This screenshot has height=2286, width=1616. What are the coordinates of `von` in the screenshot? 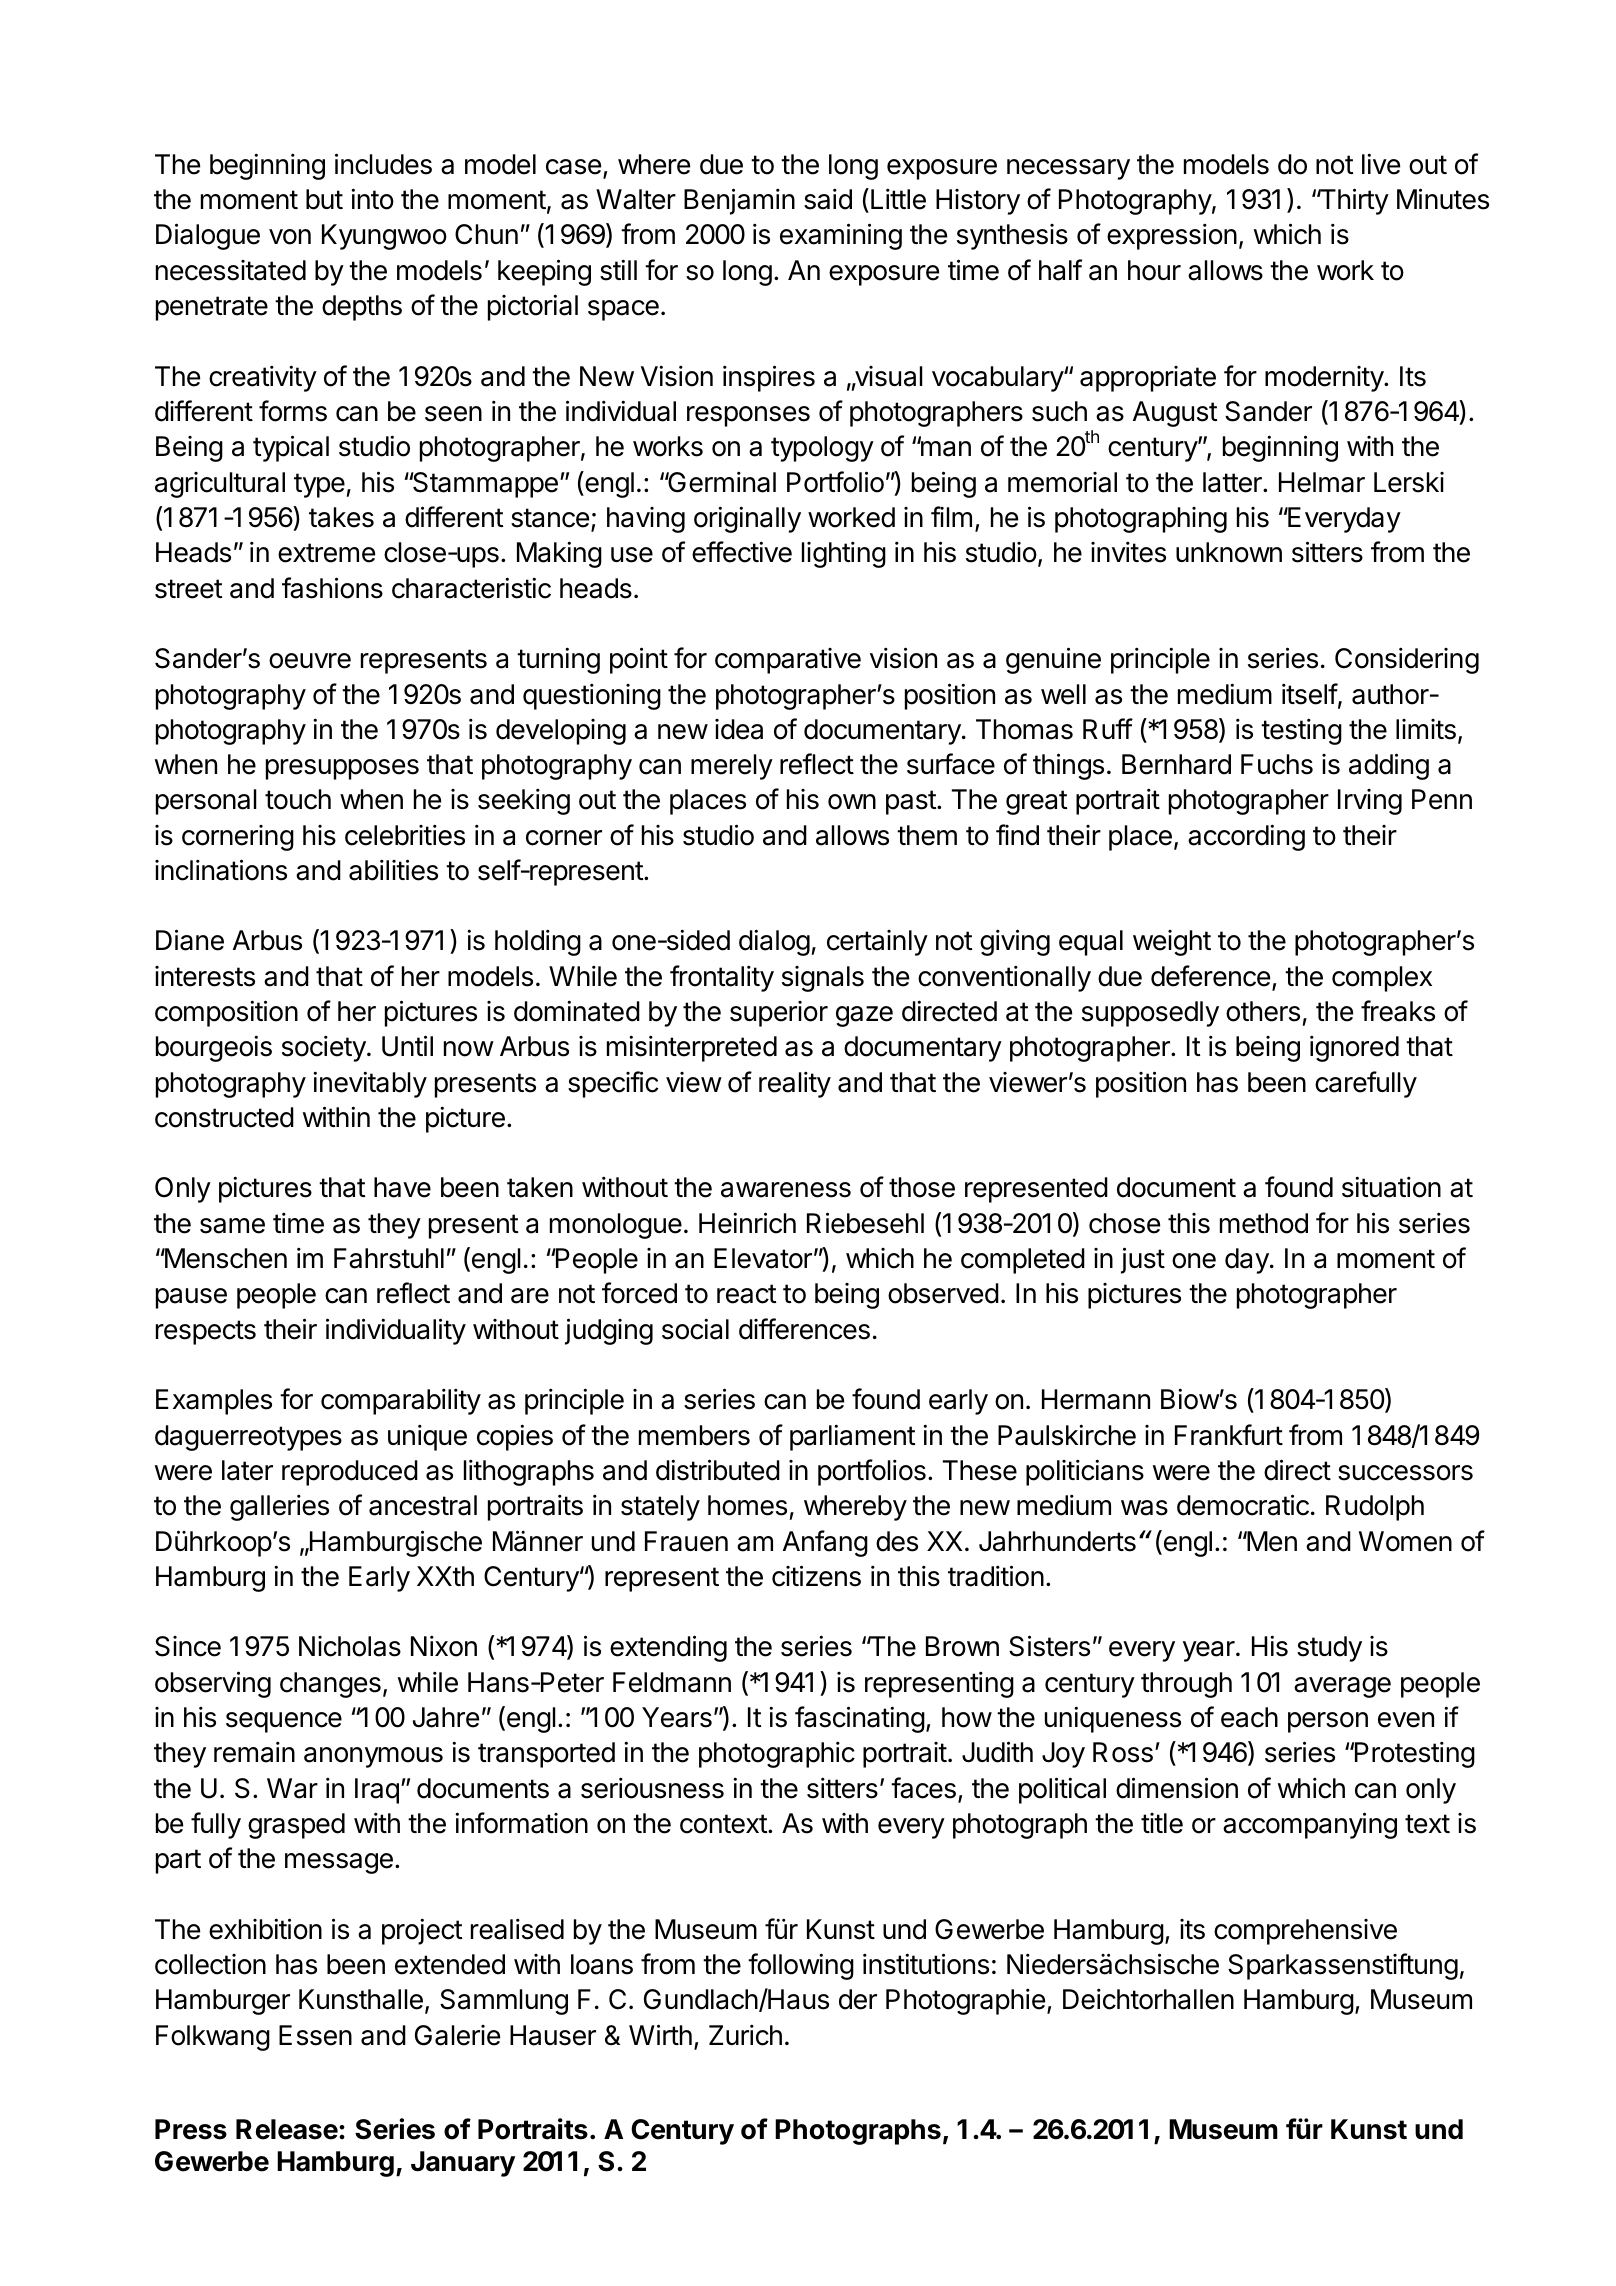 It's located at (290, 237).
